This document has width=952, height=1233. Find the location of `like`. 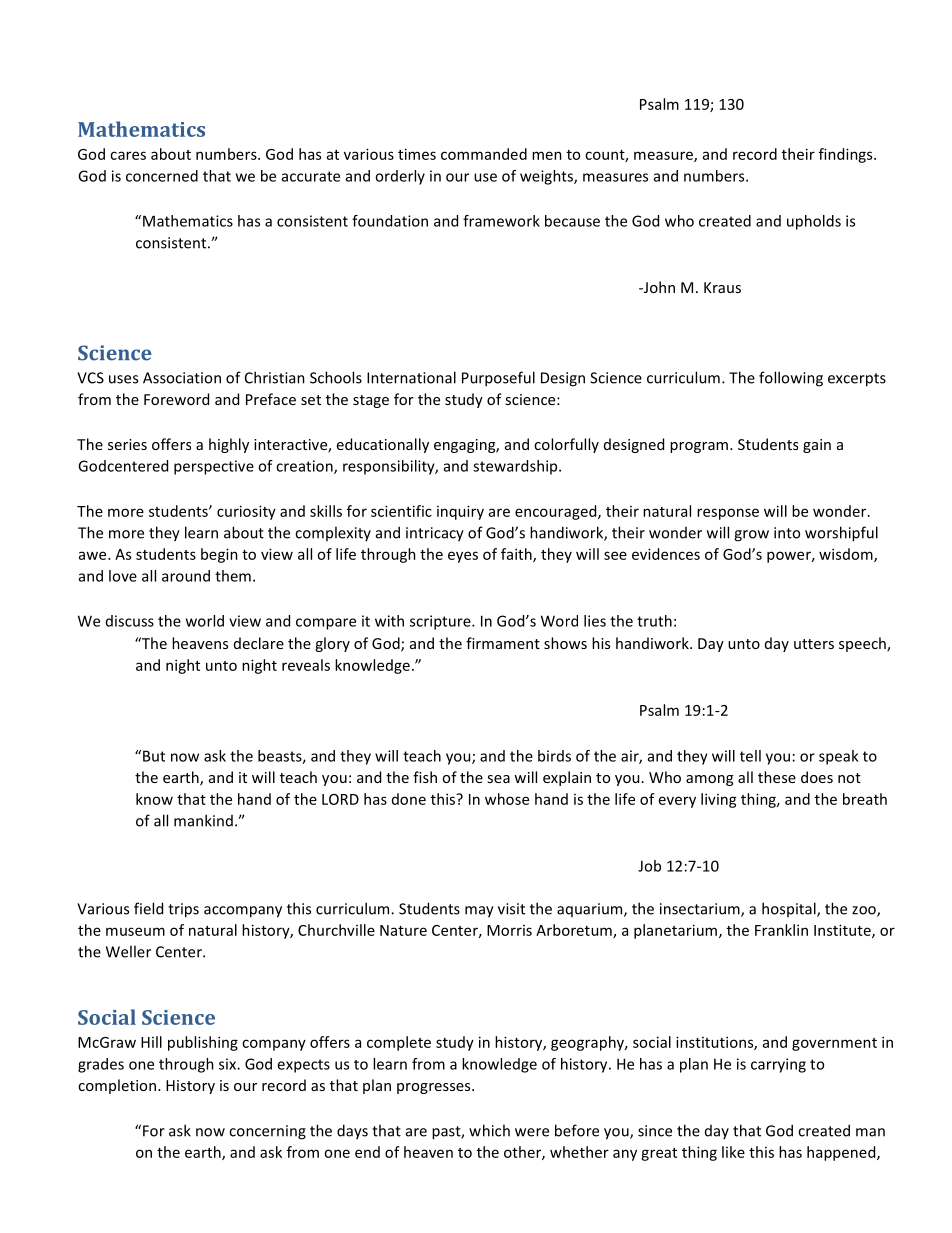

like is located at coordinates (733, 1152).
